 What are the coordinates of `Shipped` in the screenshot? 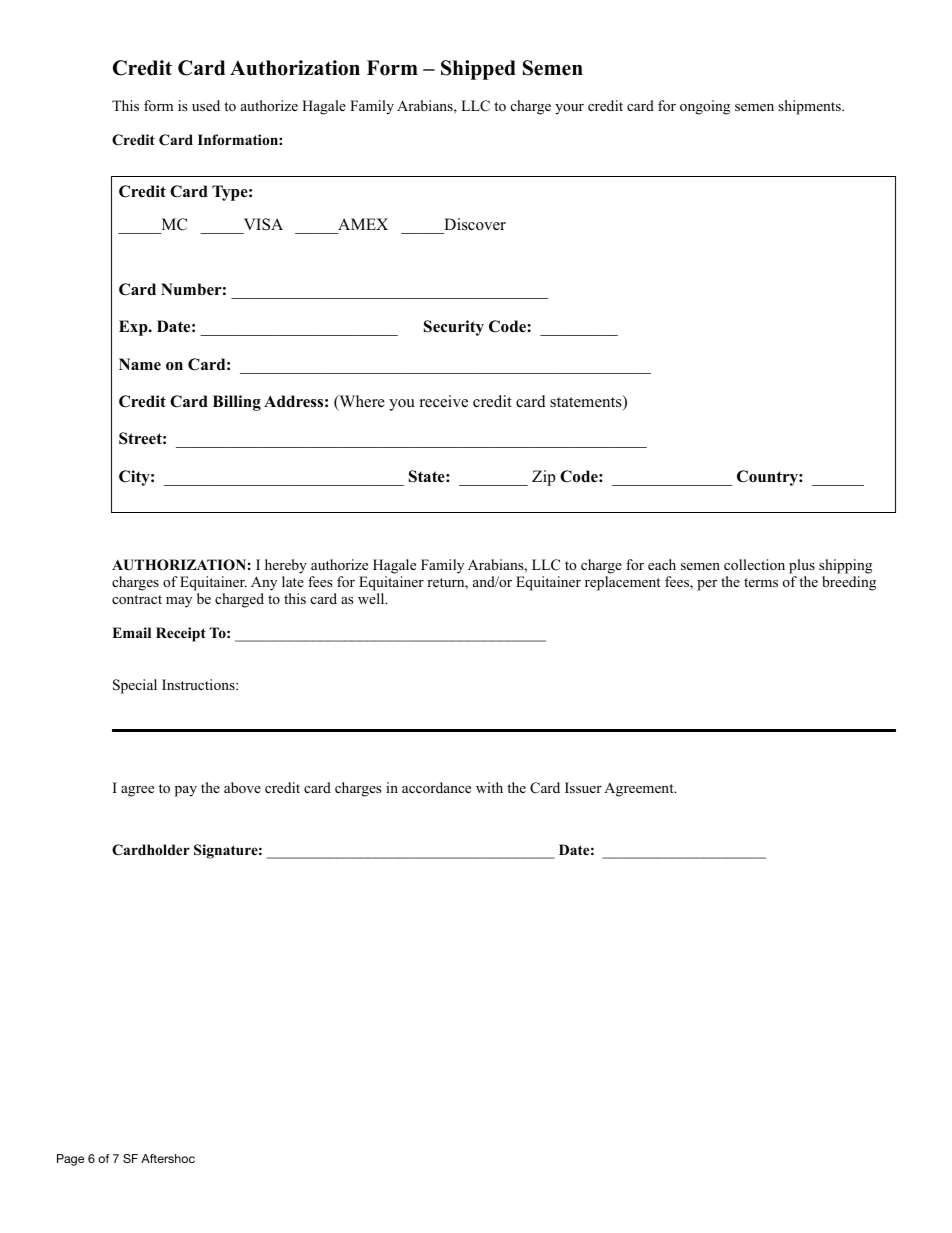 It's located at (478, 70).
